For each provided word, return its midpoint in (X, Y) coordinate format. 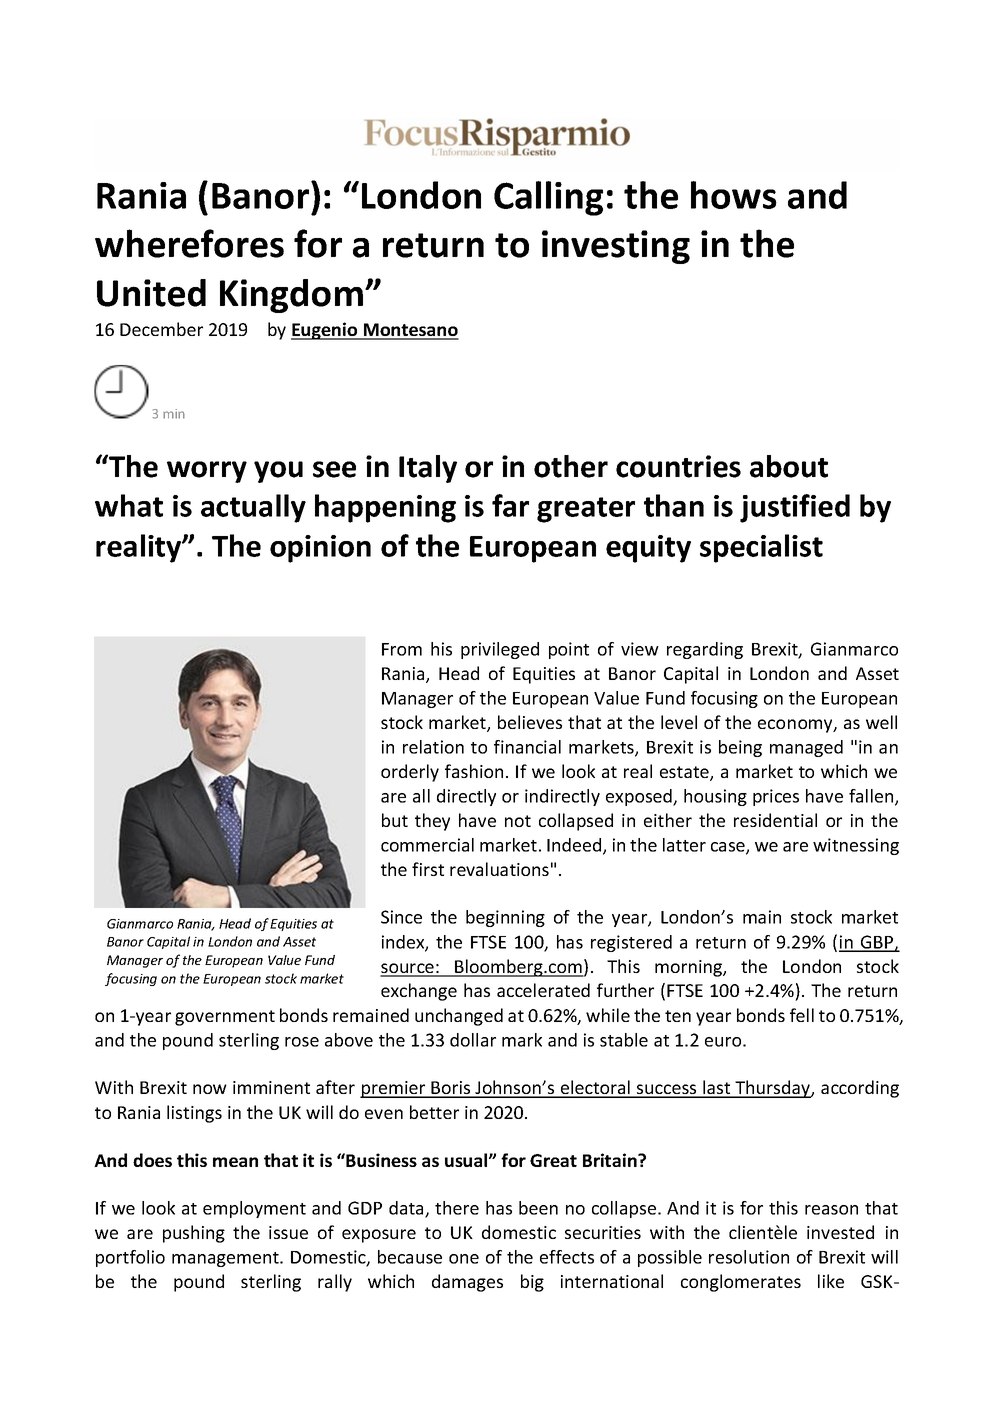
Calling (548, 198)
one (464, 1259)
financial (527, 747)
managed (806, 748)
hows (734, 195)
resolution (749, 1257)
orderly (410, 773)
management (226, 1259)
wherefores (189, 243)
